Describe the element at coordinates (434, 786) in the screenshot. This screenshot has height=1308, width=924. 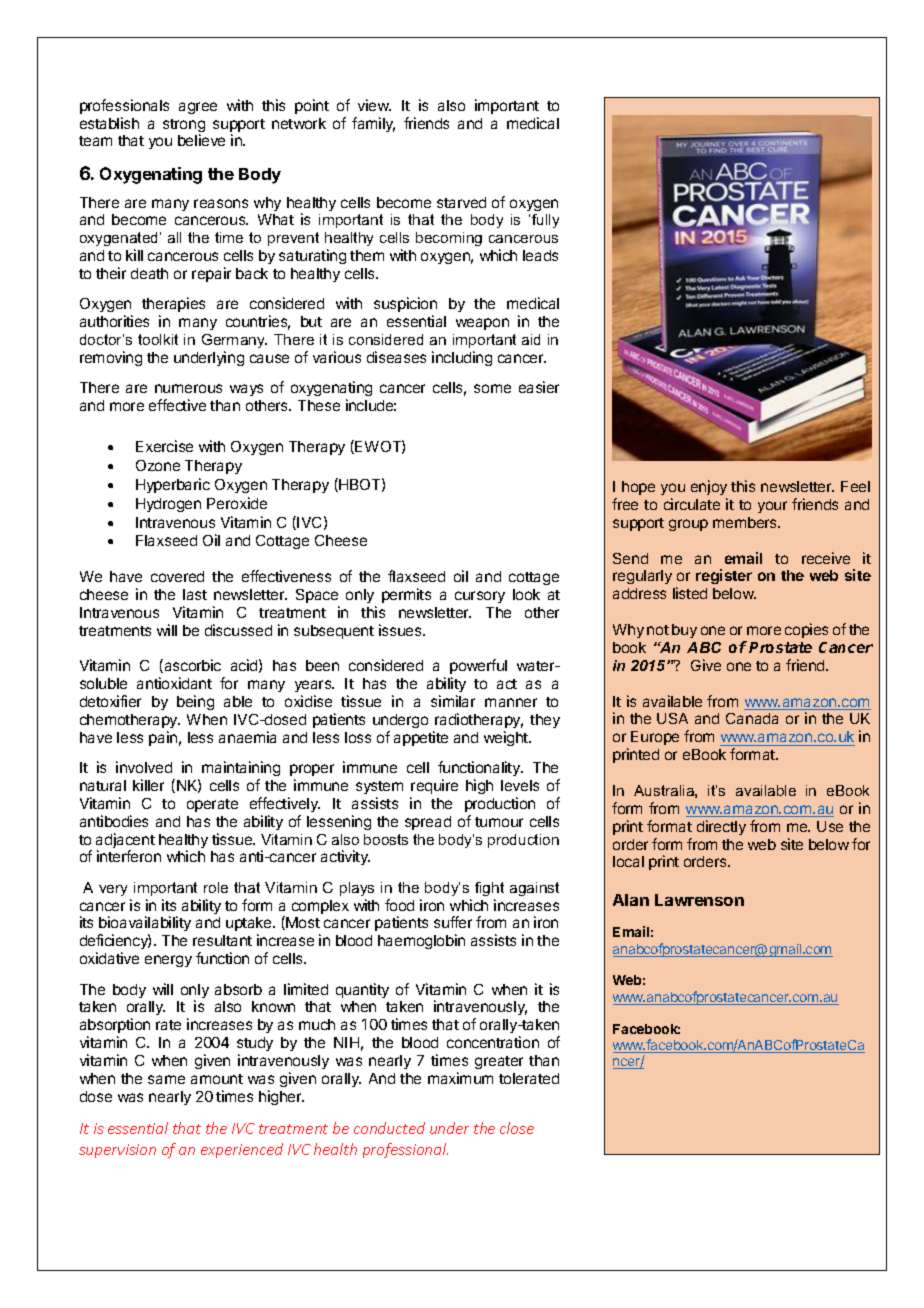
I see `require` at that location.
